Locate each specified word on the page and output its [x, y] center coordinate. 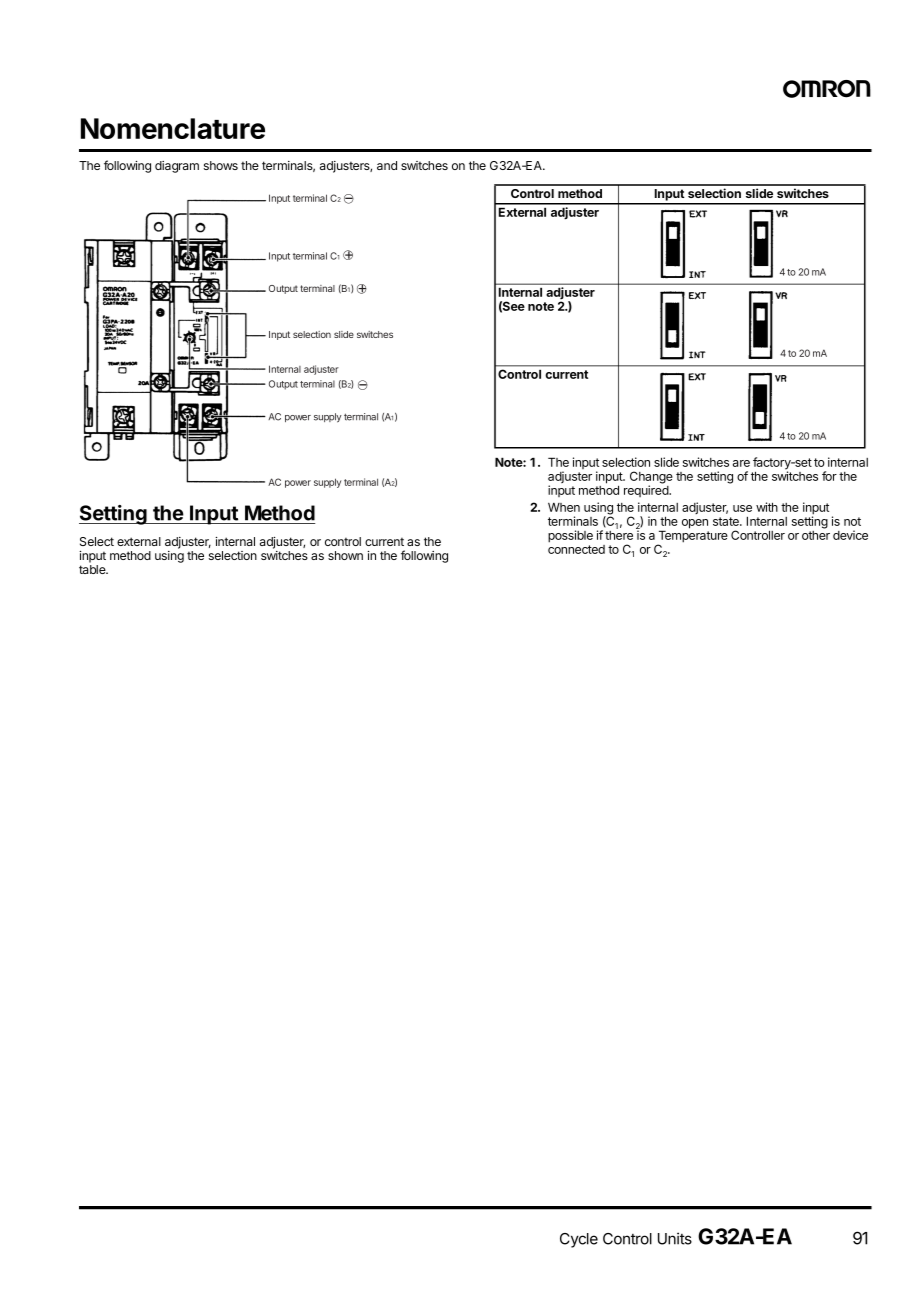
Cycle [579, 1240]
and [387, 165]
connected [576, 549]
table [93, 569]
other [816, 535]
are [741, 463]
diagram [177, 167]
